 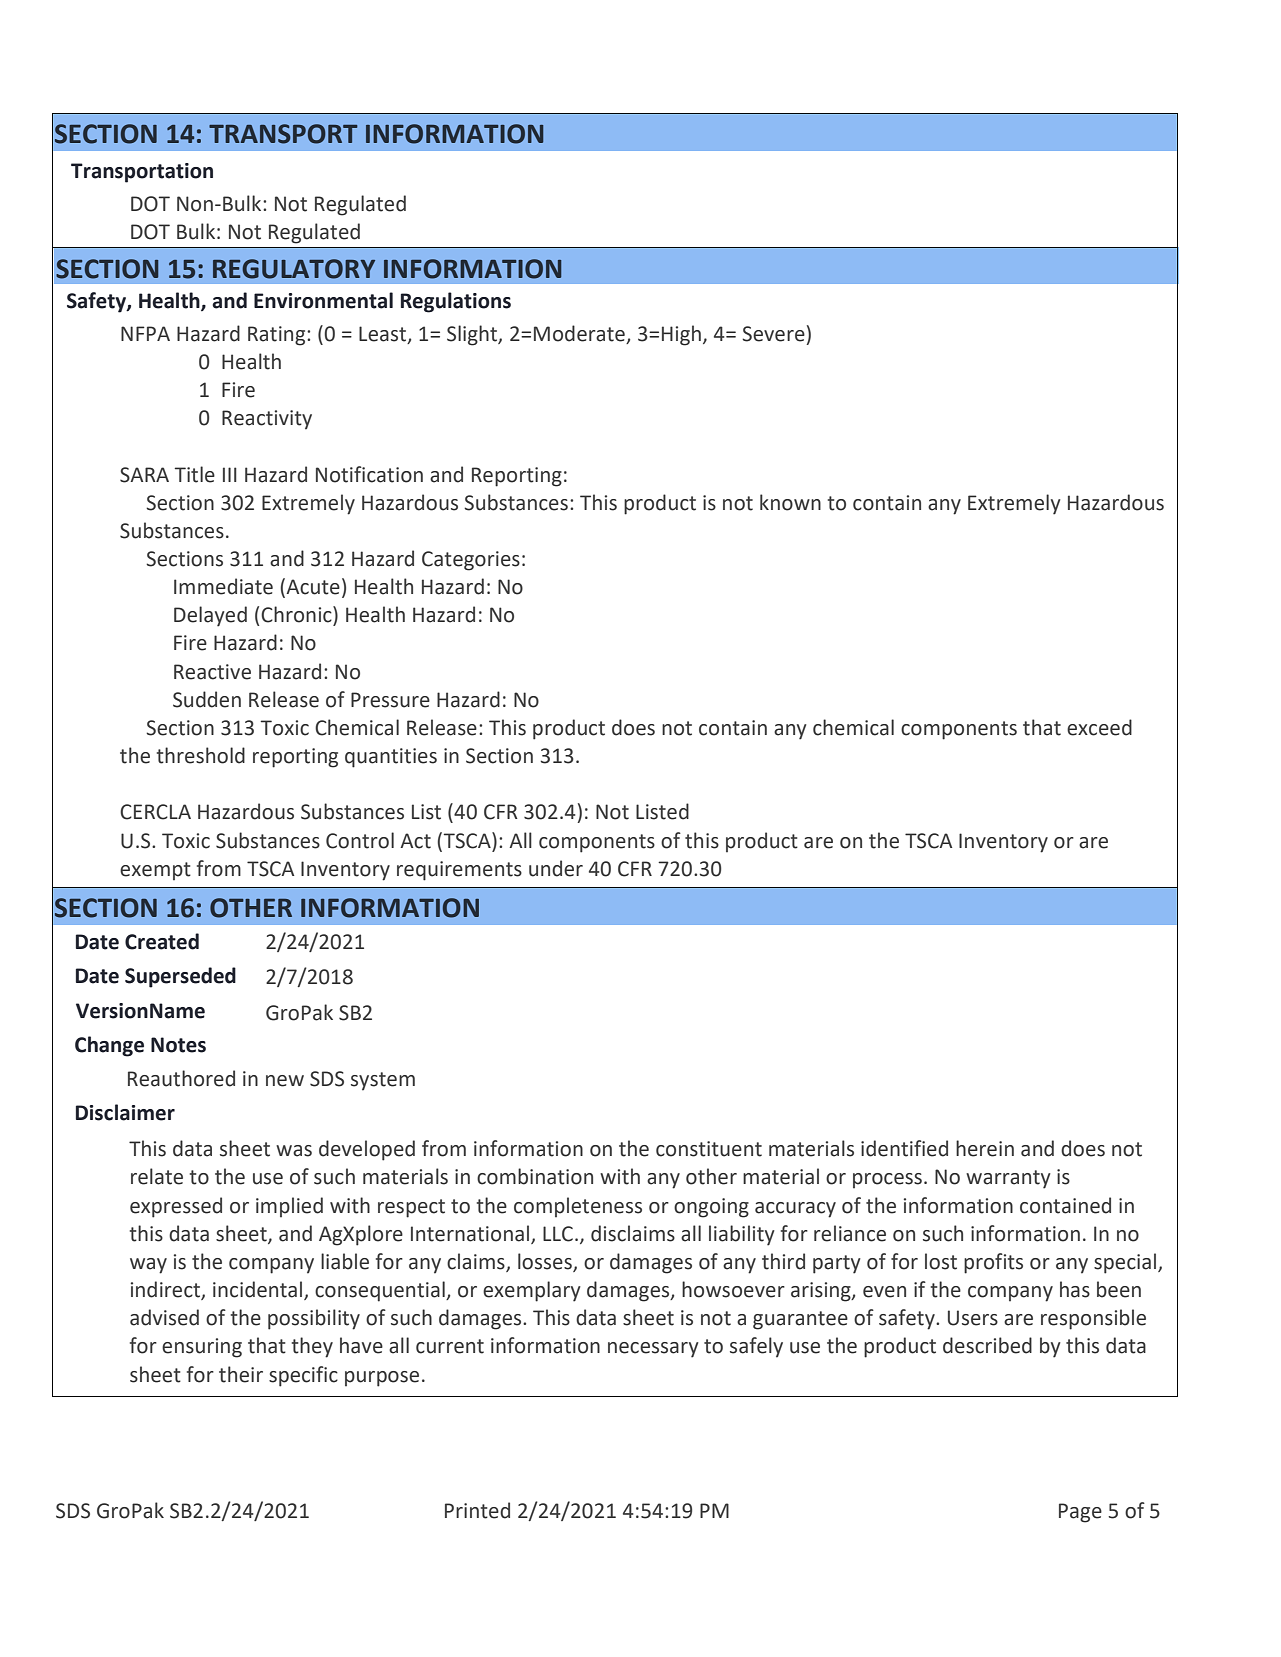 What do you see at coordinates (790, 502) in the page?
I see `known` at bounding box center [790, 502].
